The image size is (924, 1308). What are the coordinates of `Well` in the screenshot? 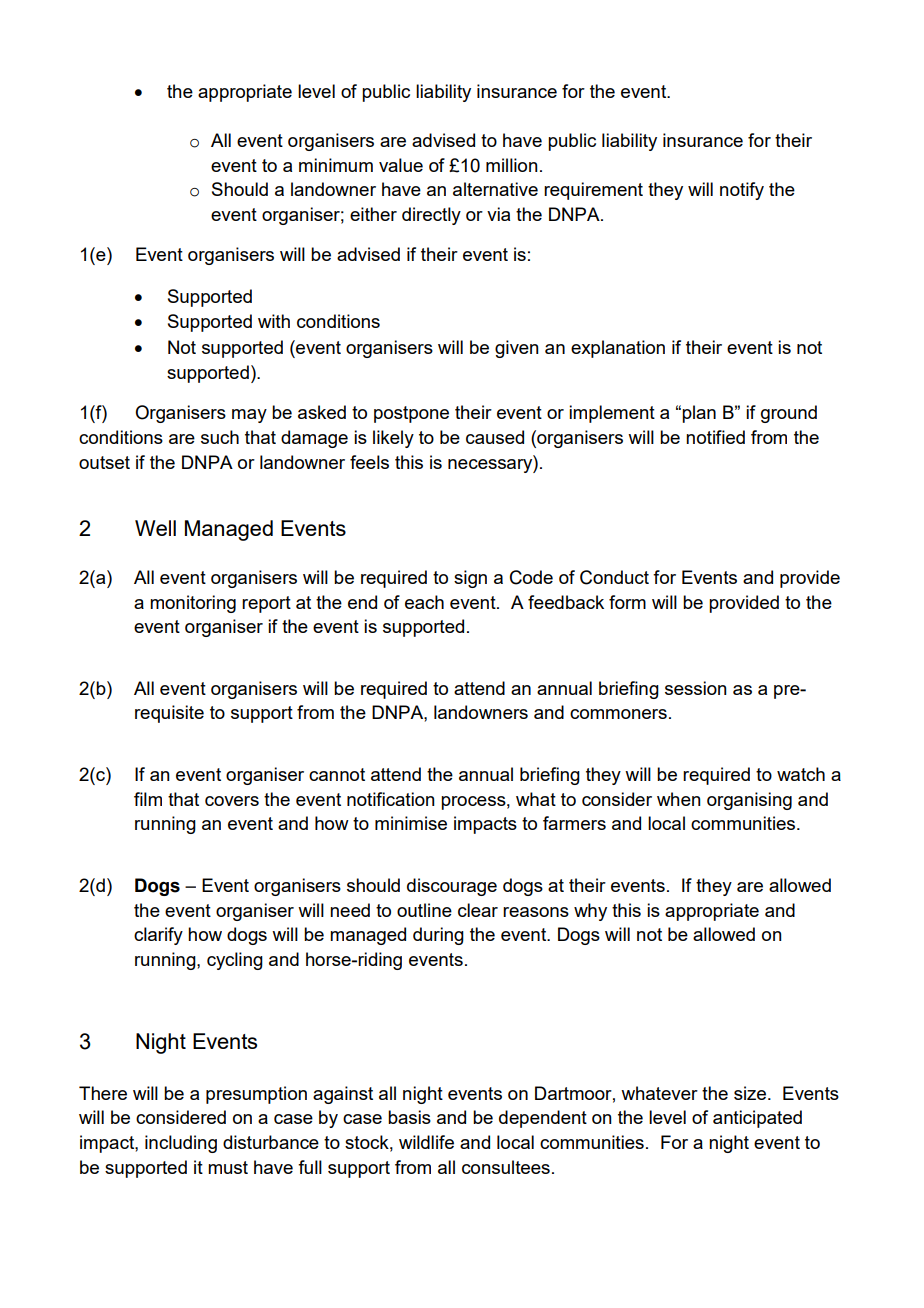 It's located at (155, 528).
